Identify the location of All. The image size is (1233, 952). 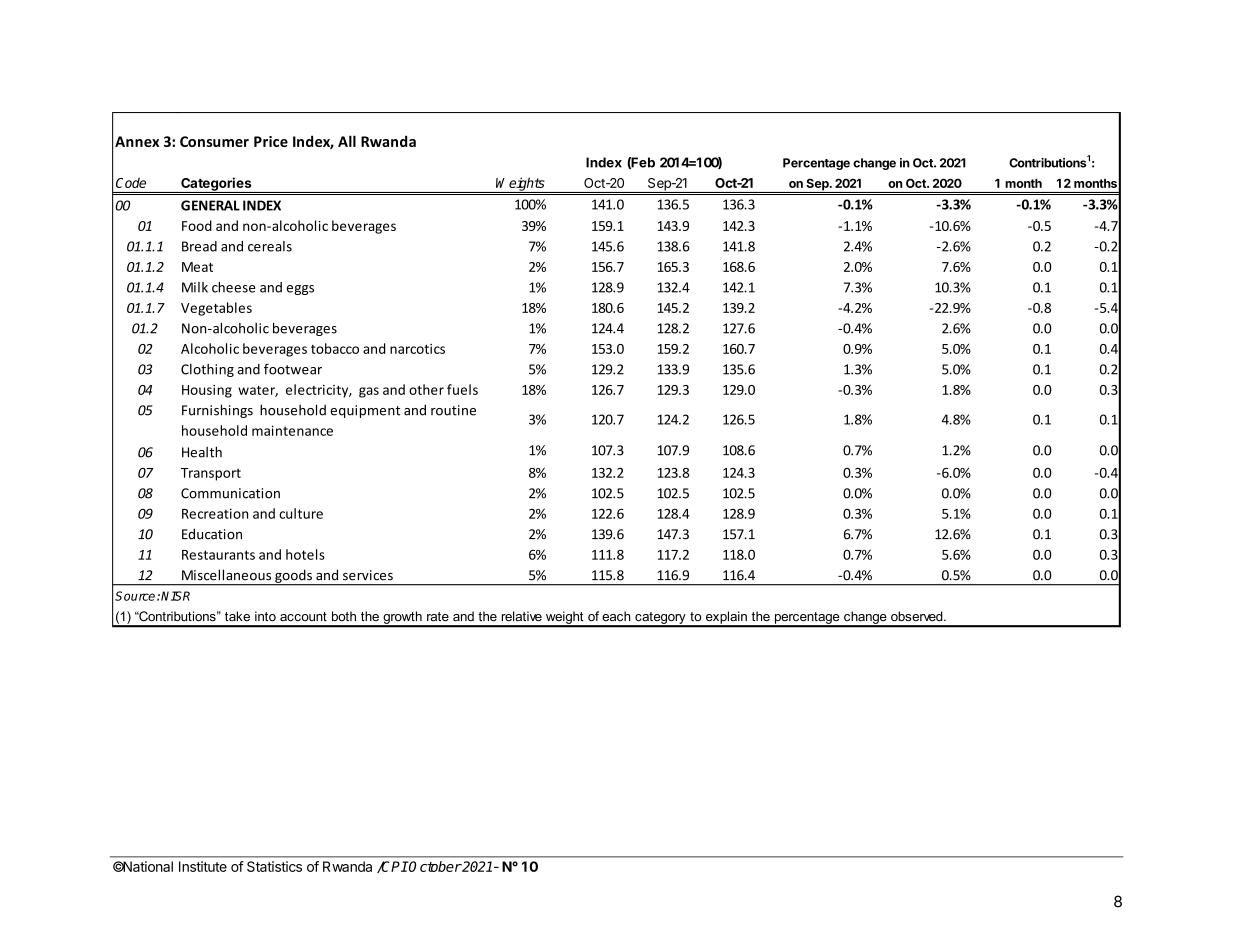
(347, 141).
